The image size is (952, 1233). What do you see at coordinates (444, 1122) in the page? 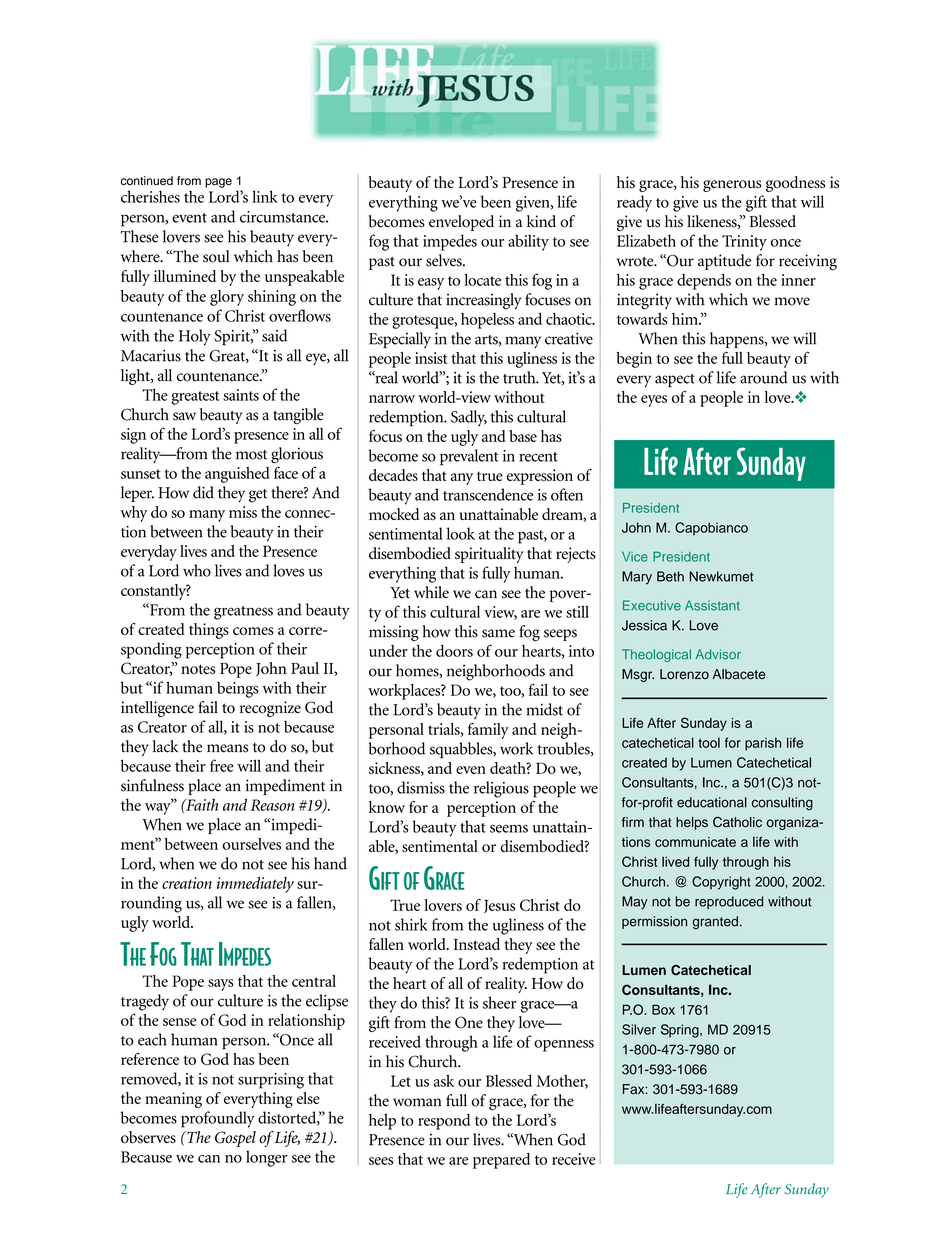
I see `respond` at bounding box center [444, 1122].
